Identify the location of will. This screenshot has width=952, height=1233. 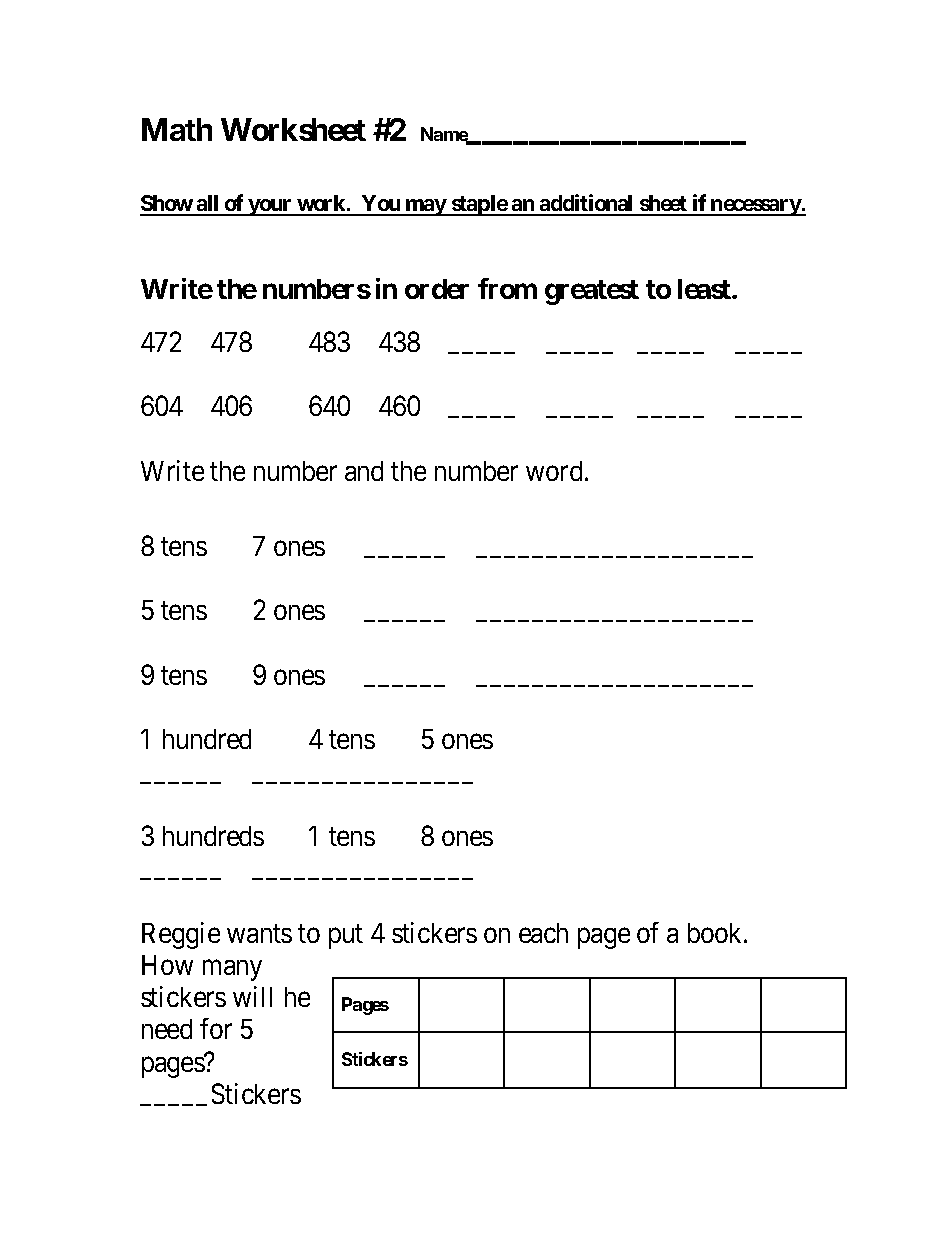
(252, 996).
